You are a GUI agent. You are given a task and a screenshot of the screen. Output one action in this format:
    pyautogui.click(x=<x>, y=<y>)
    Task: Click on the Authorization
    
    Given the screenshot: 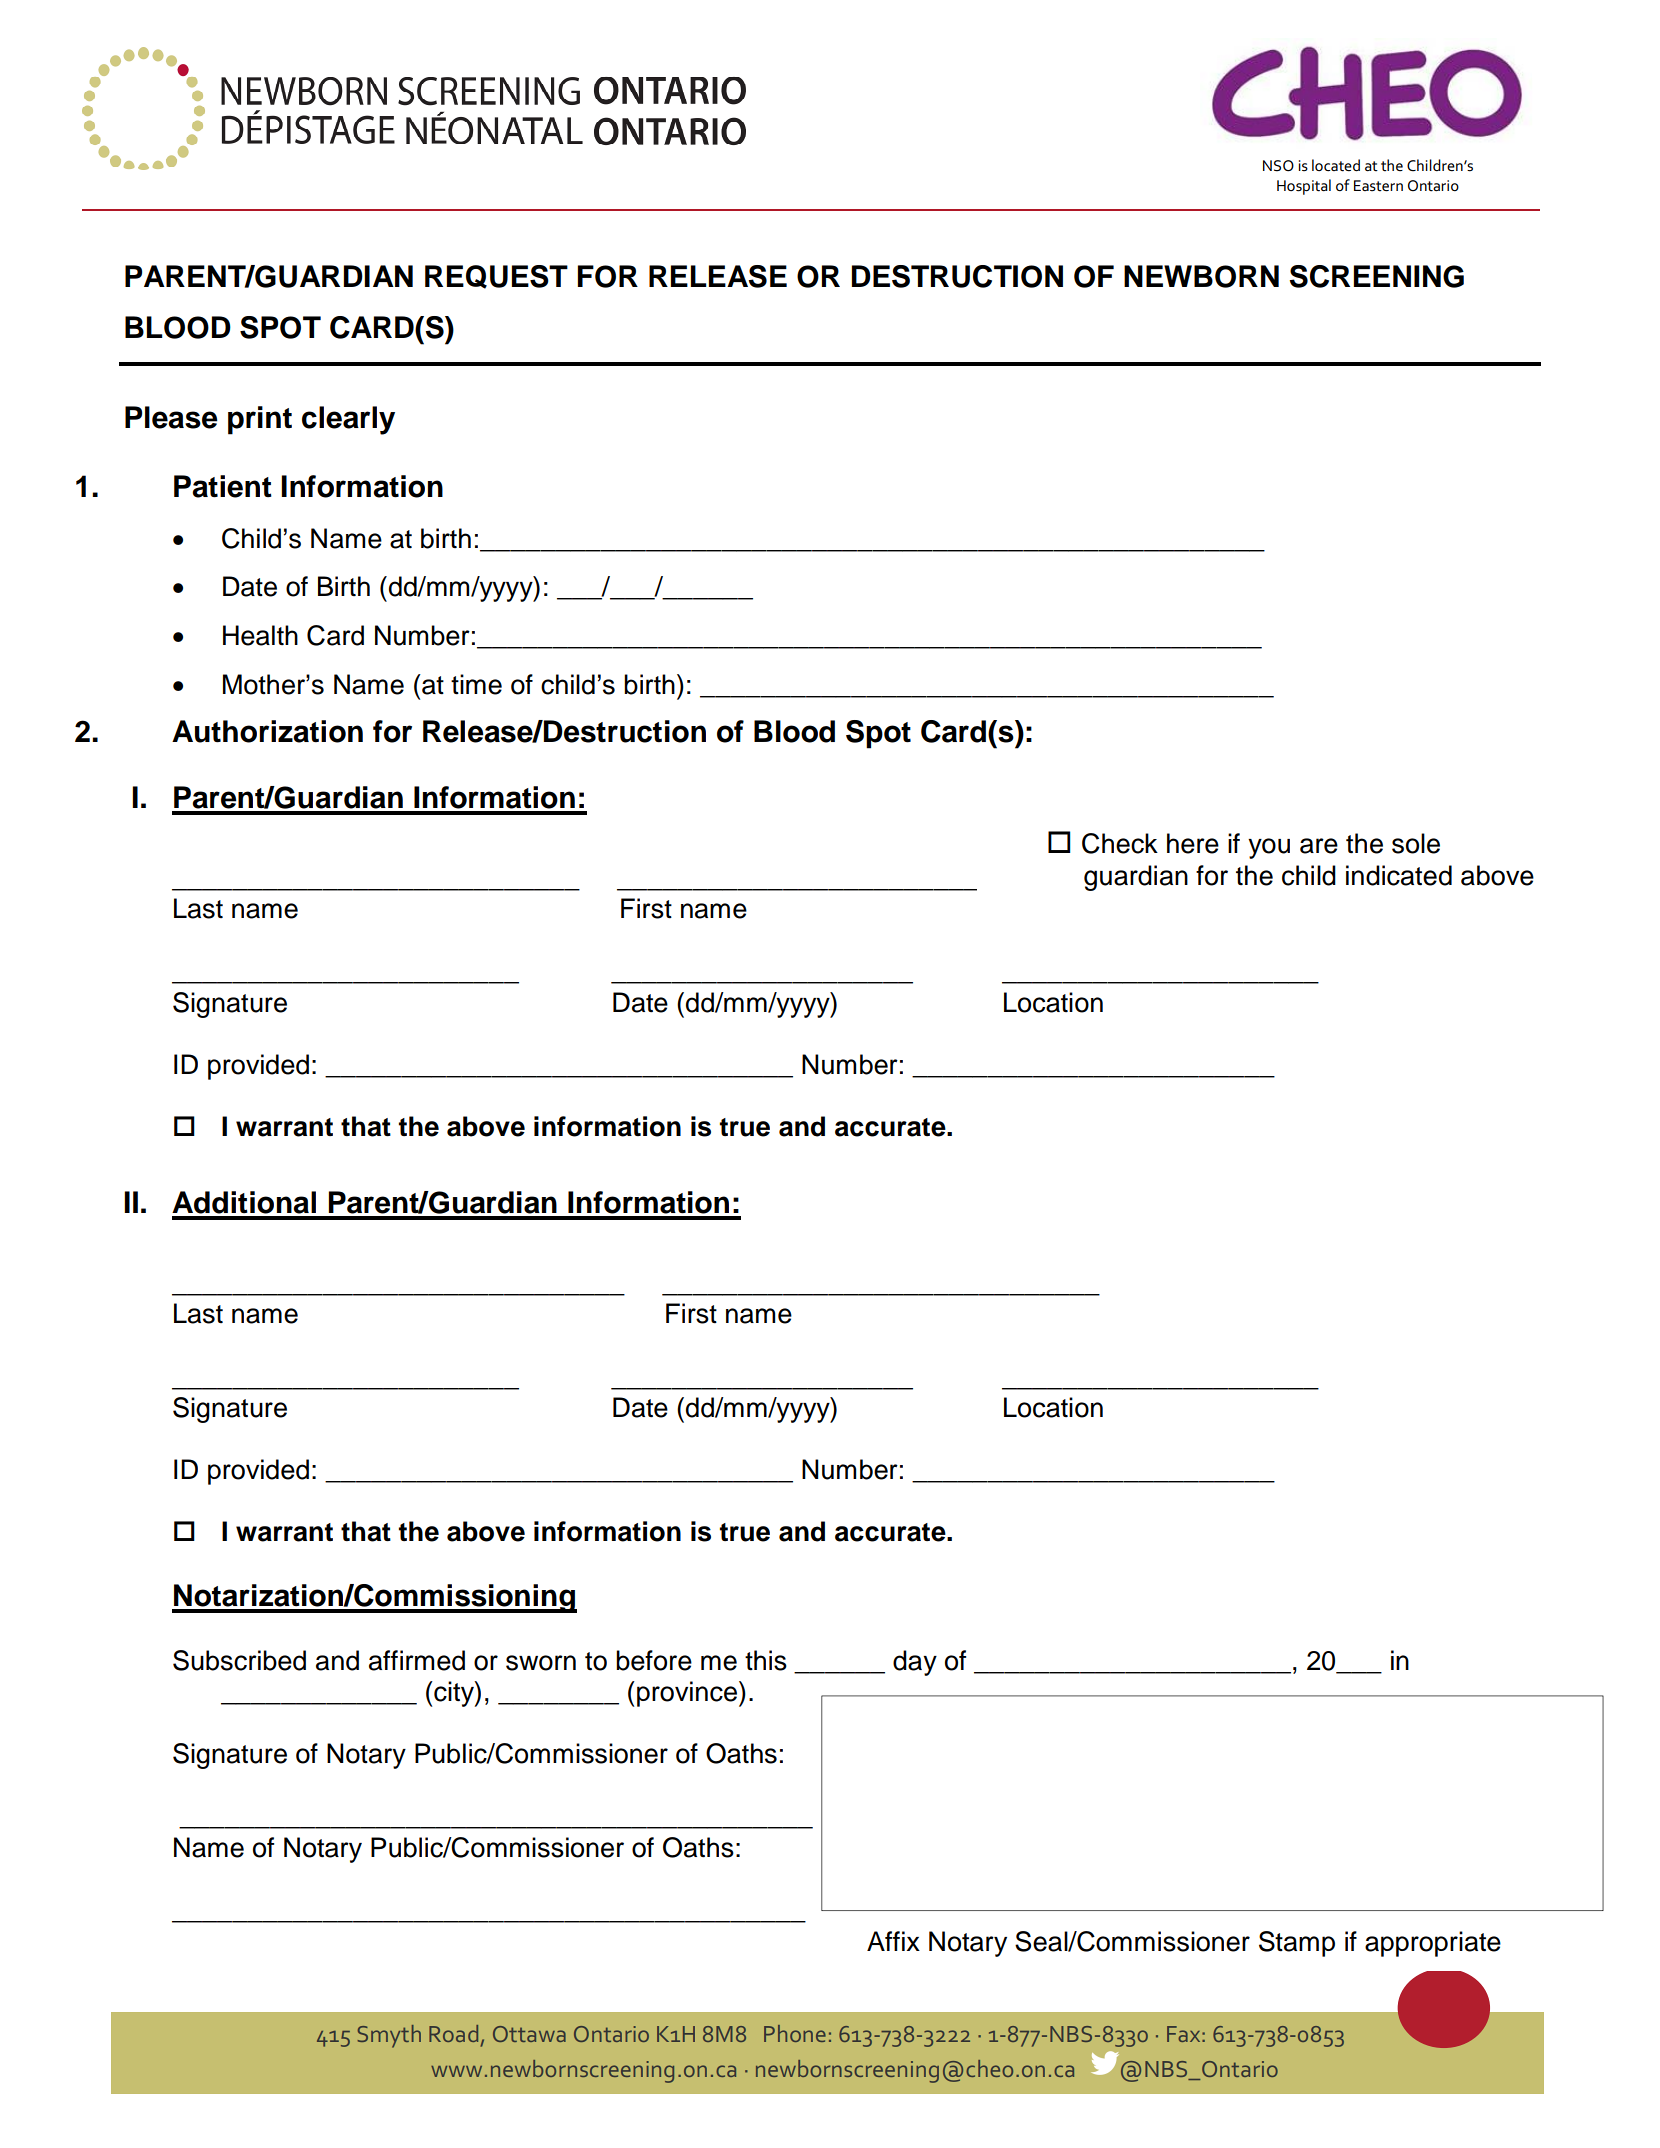 What is the action you would take?
    pyautogui.click(x=267, y=731)
